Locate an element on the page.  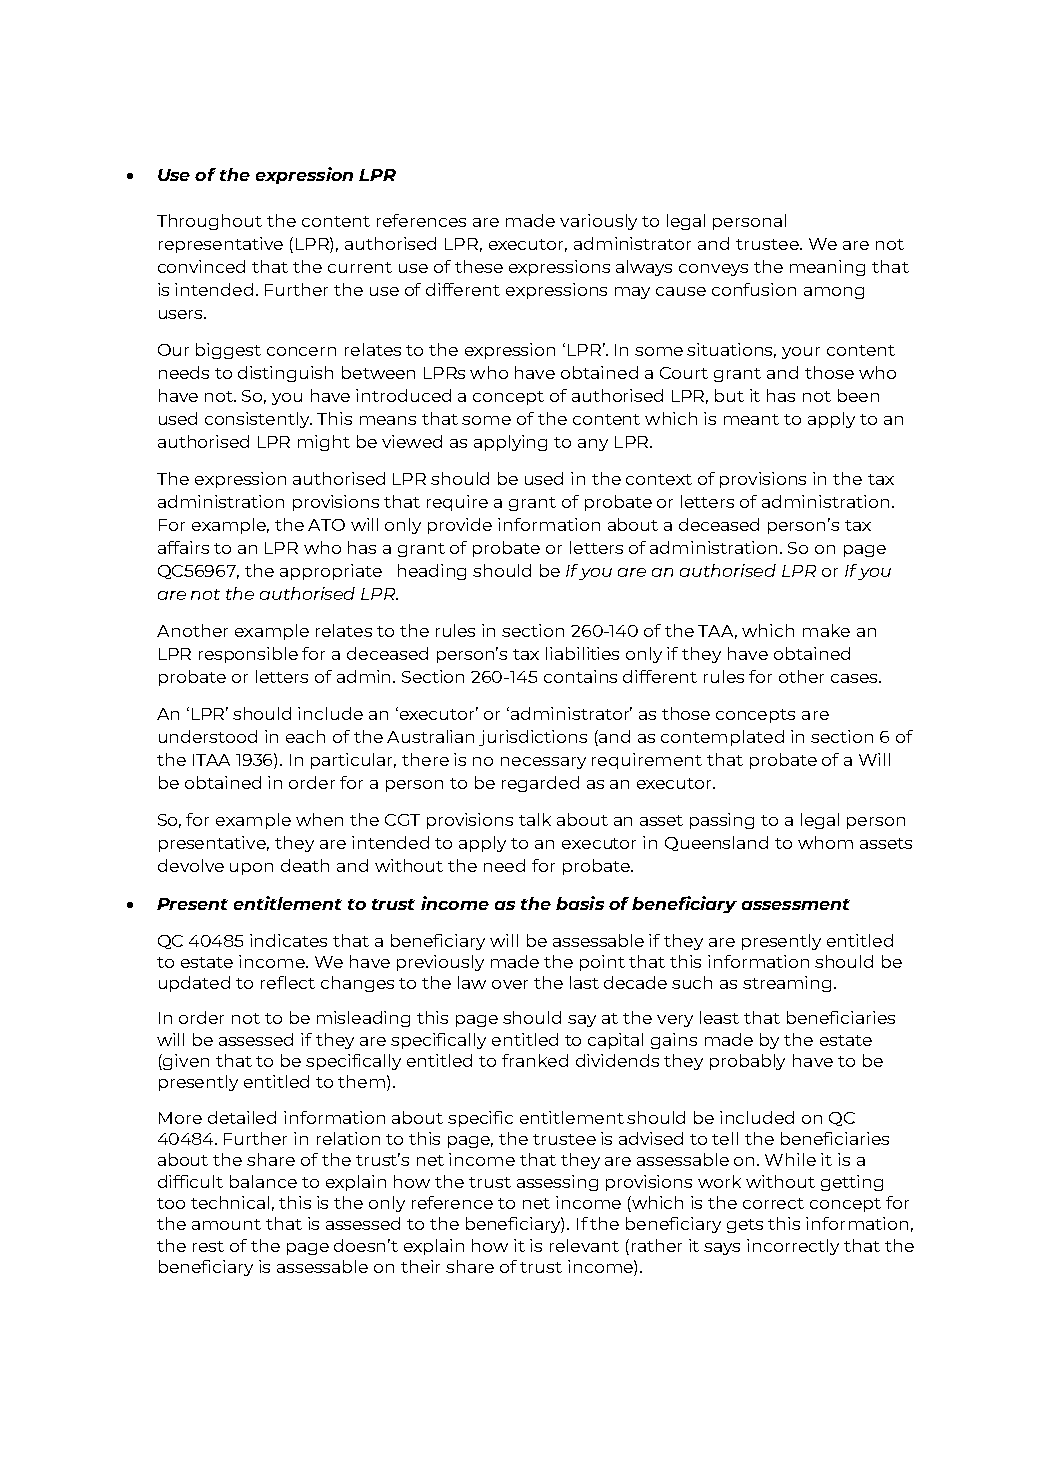
gets is located at coordinates (745, 1226).
